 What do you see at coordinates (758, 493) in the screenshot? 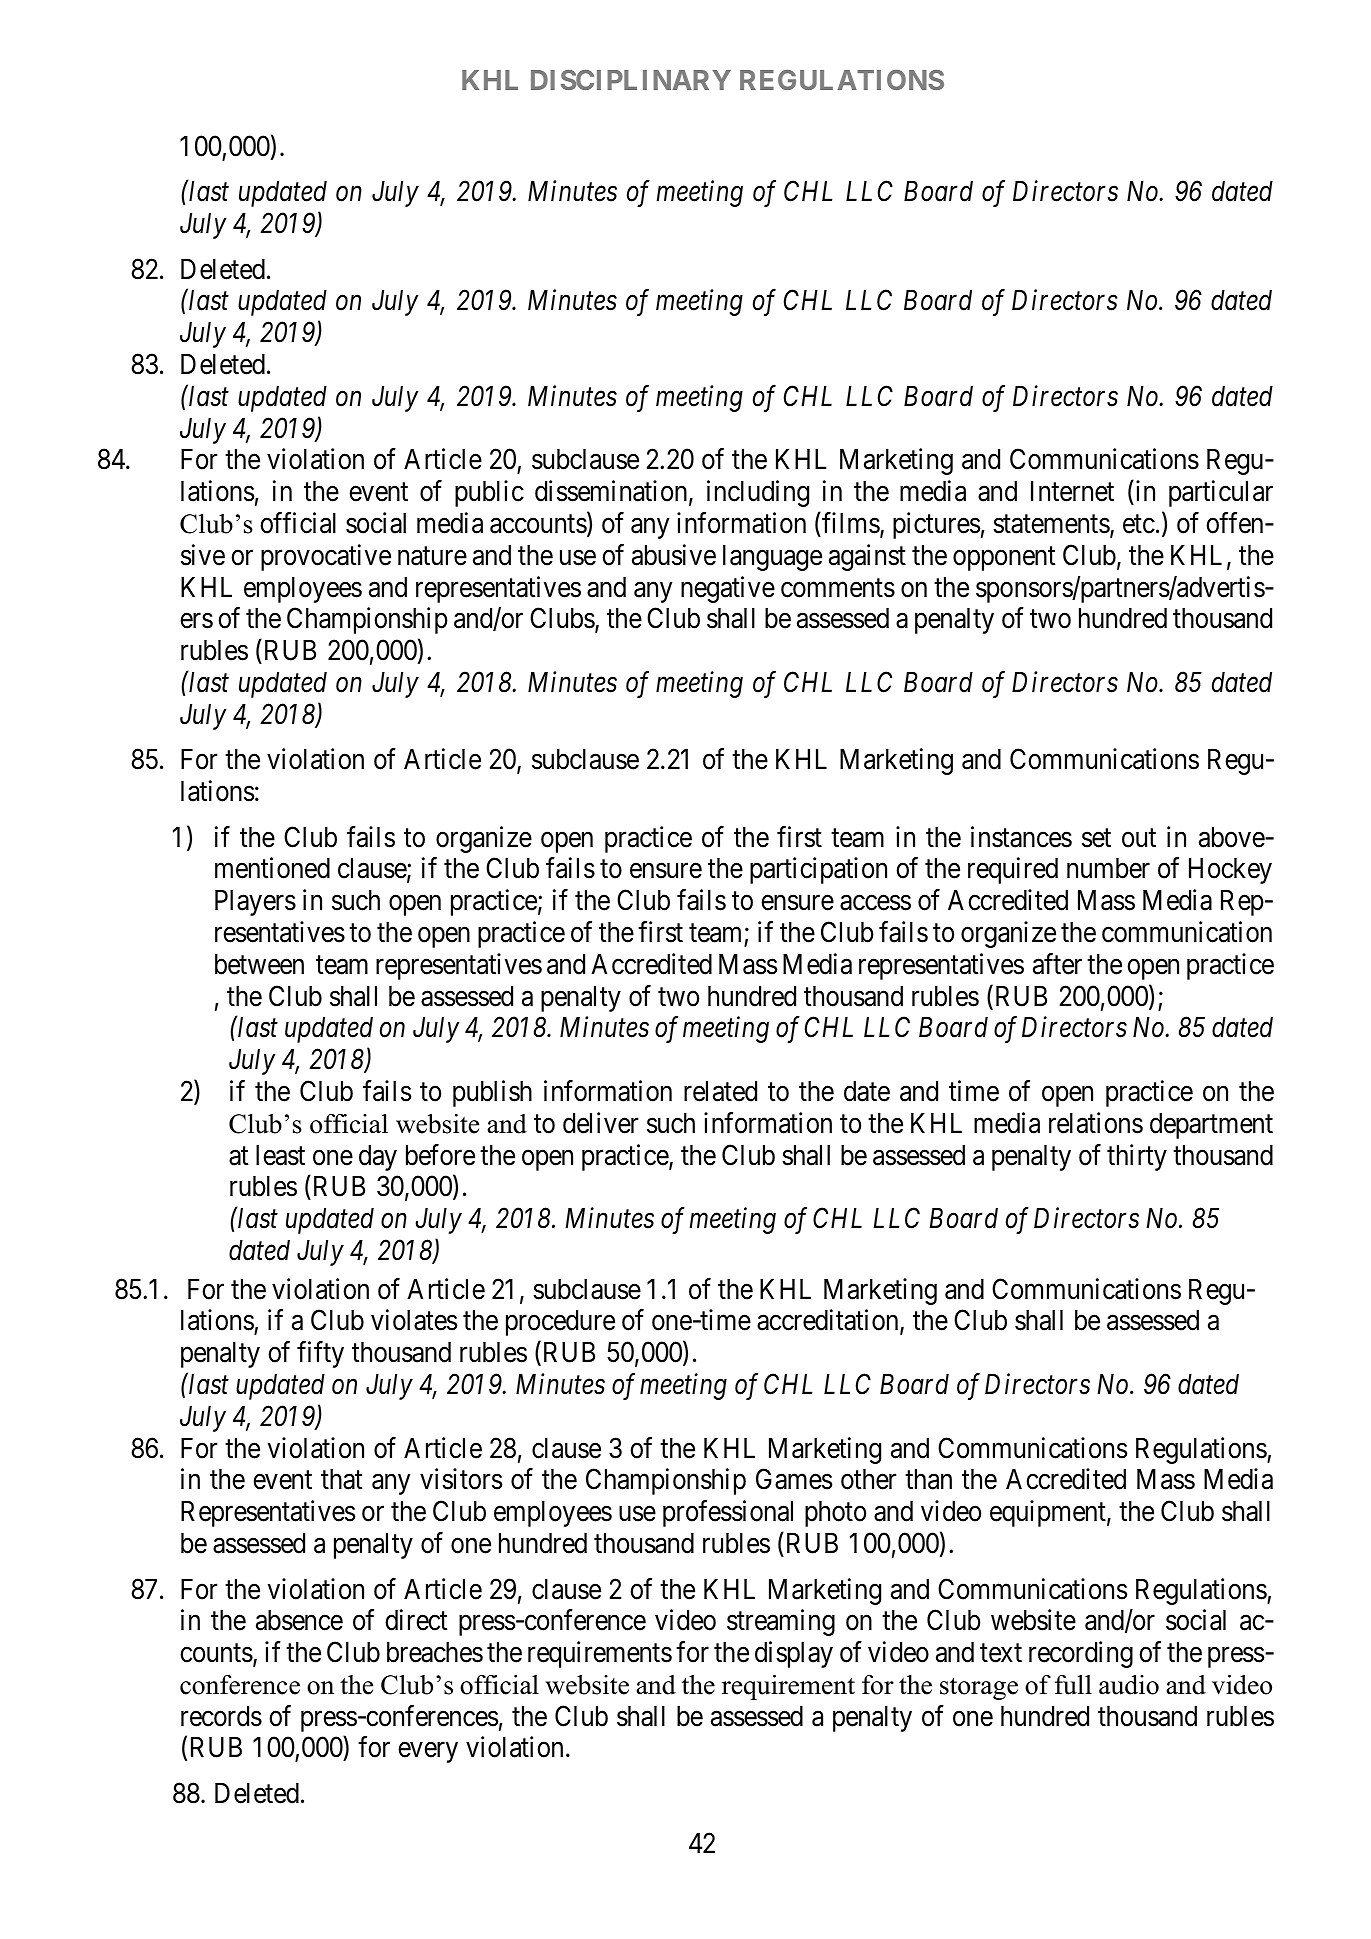
I see `including` at bounding box center [758, 493].
